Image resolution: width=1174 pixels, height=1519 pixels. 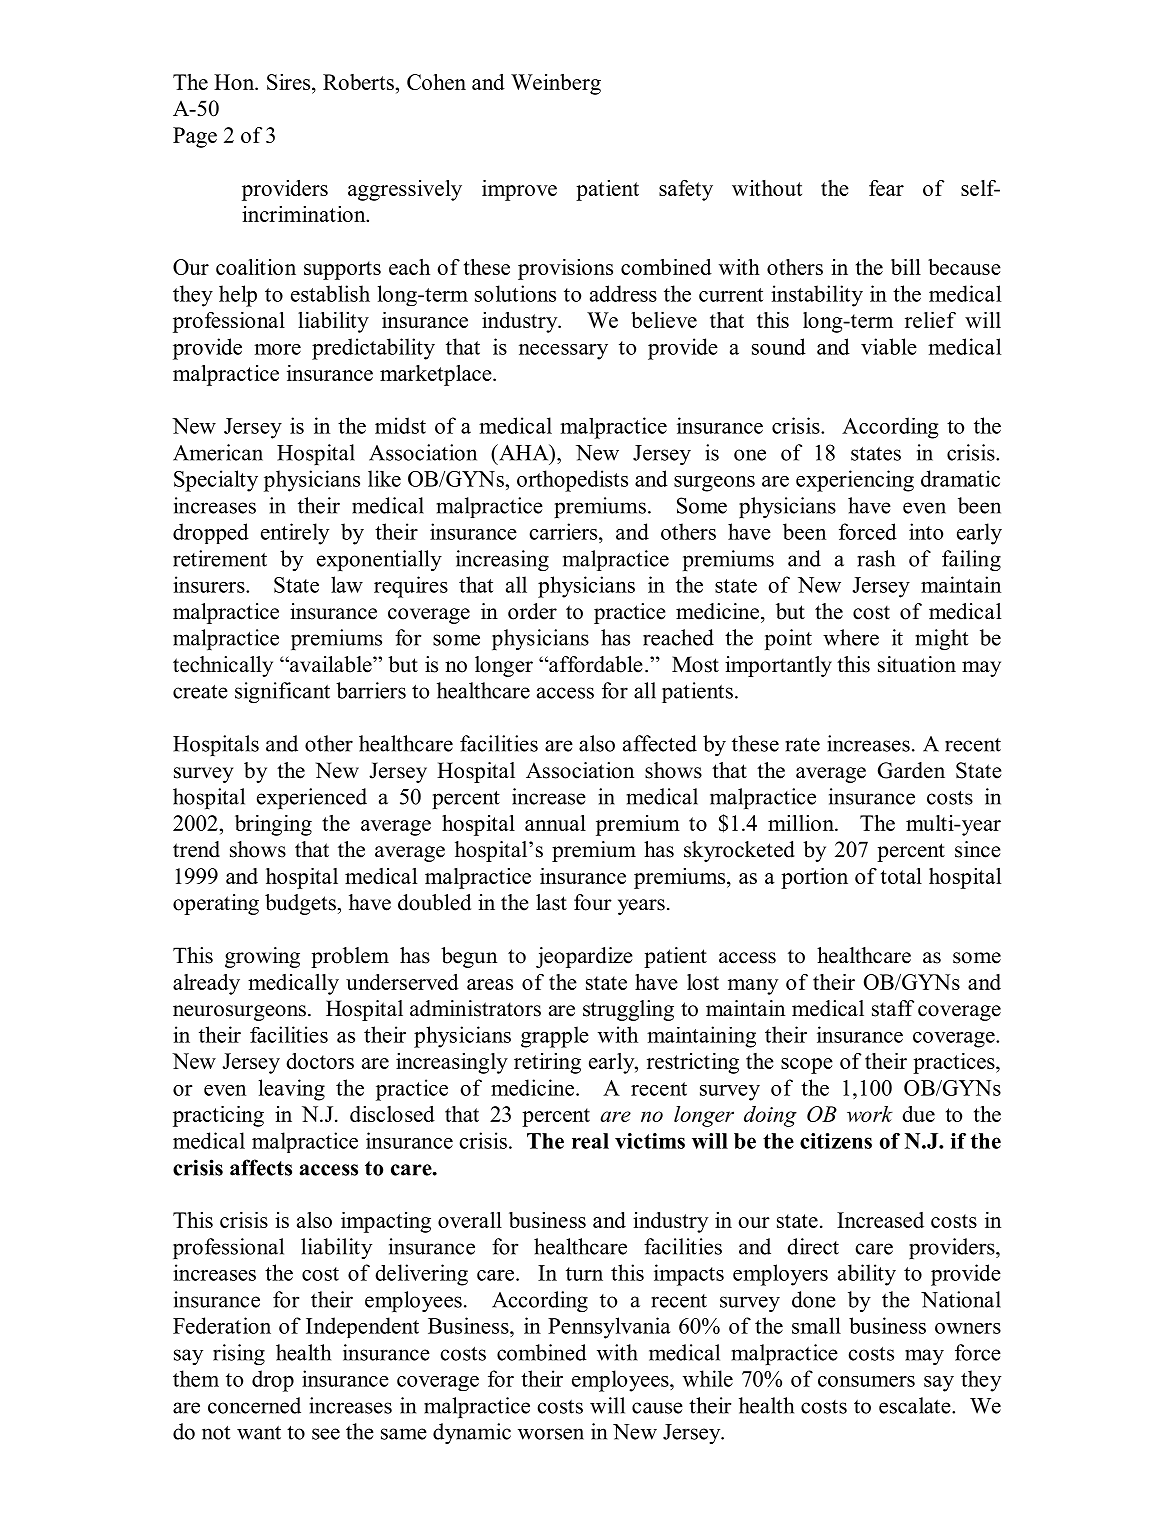 What do you see at coordinates (855, 481) in the document?
I see `experiencing` at bounding box center [855, 481].
